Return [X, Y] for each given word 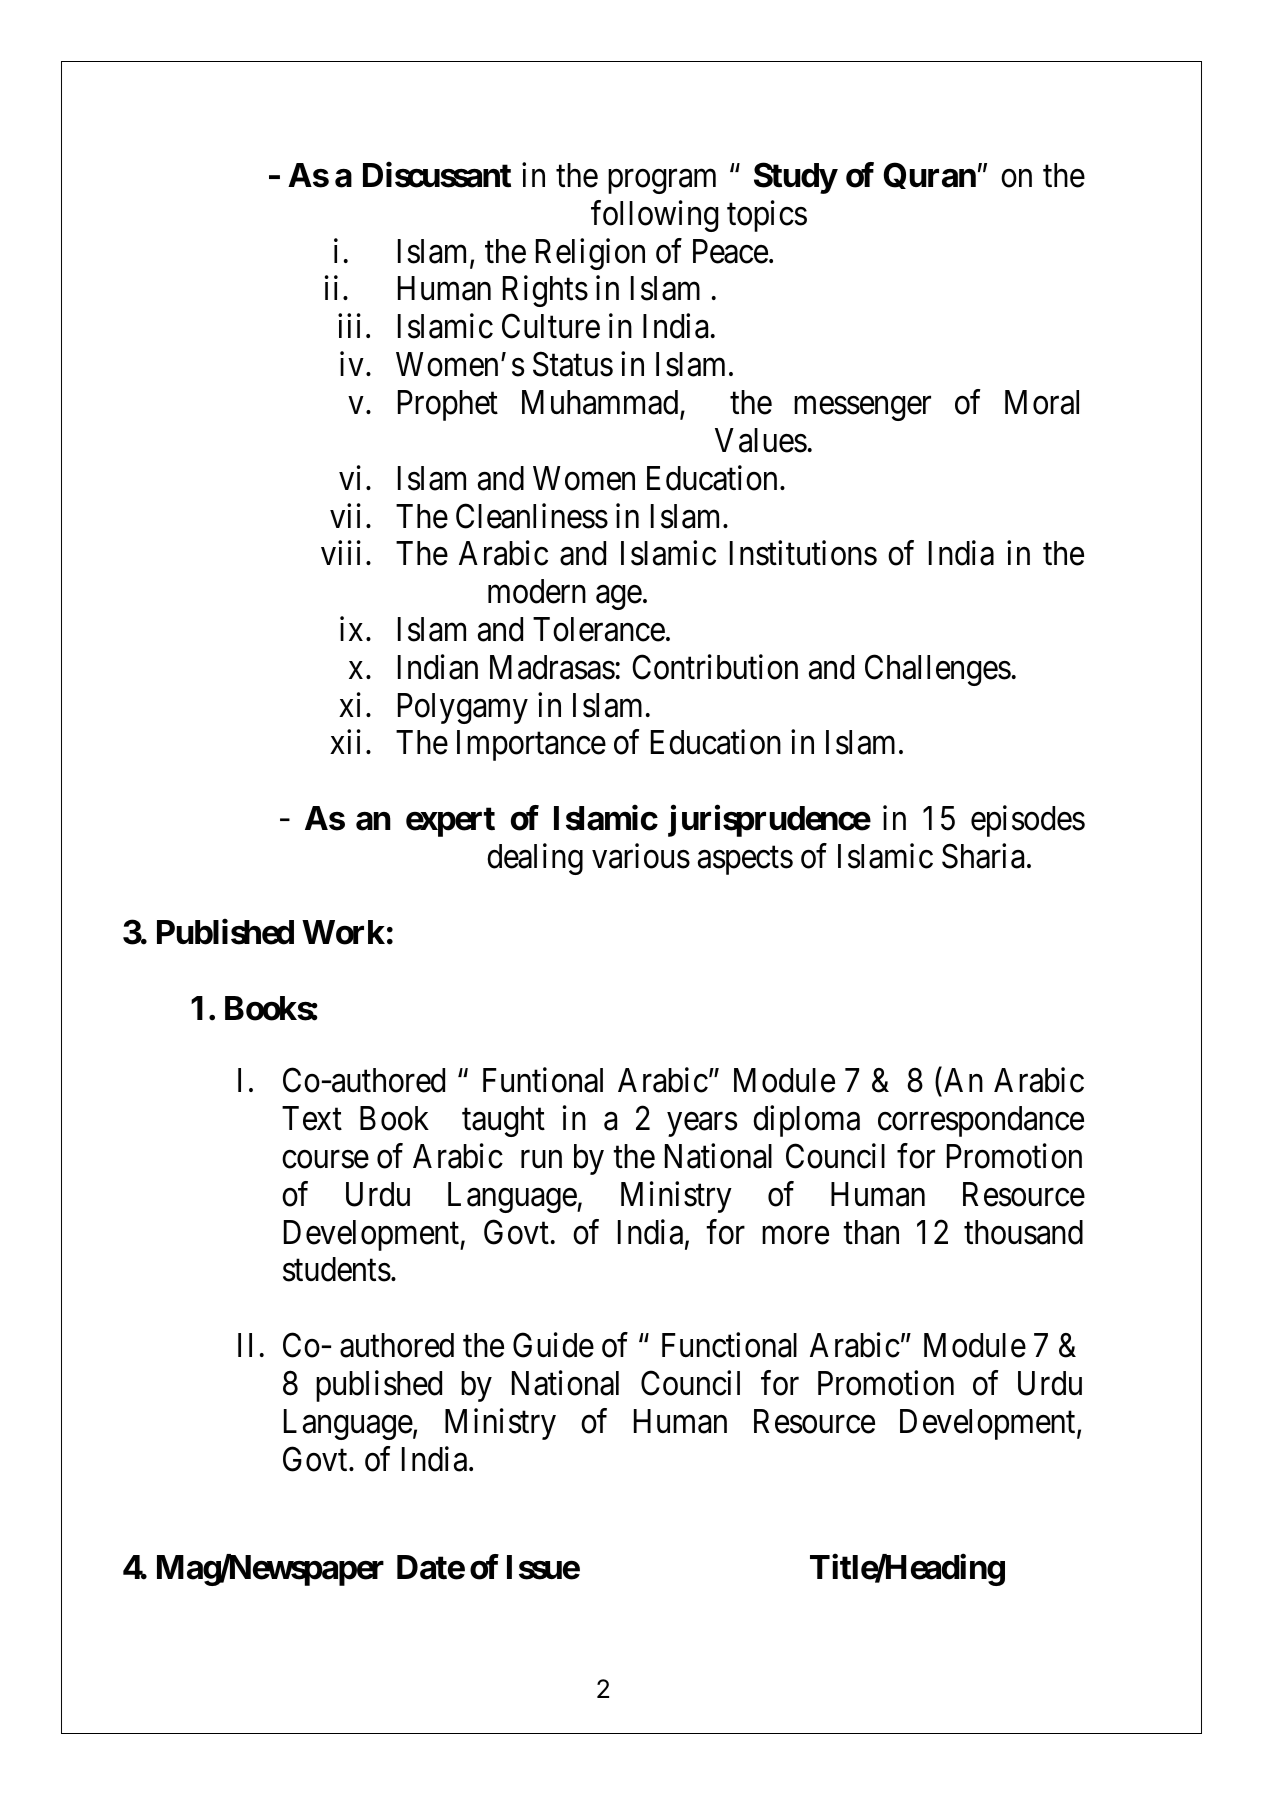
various [641, 856]
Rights [545, 291]
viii [341, 553]
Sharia [983, 856]
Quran [929, 175]
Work [343, 932]
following [654, 216]
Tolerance [599, 629]
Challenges [938, 670]
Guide [553, 1345]
